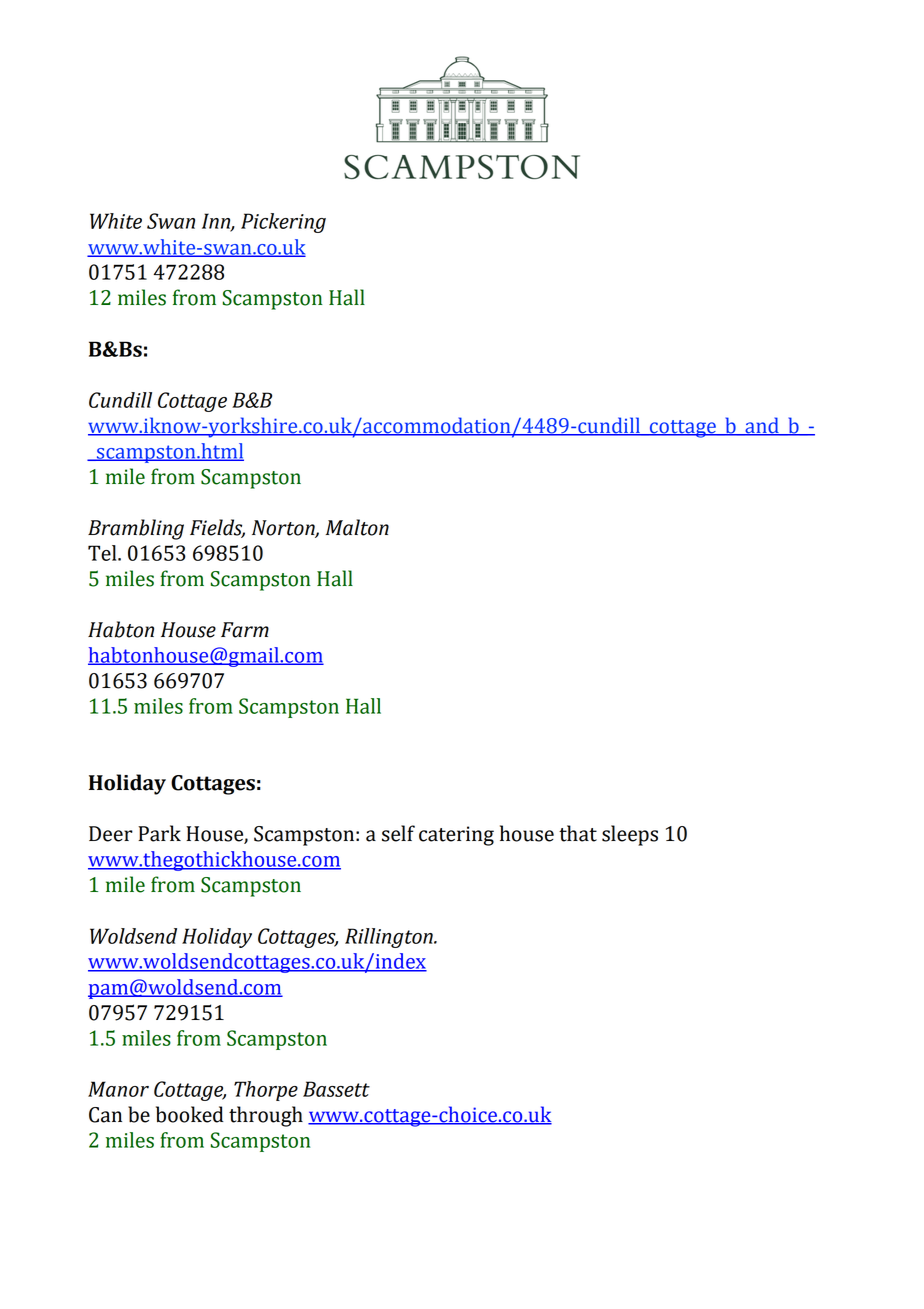  I want to click on Tel, so click(103, 553).
